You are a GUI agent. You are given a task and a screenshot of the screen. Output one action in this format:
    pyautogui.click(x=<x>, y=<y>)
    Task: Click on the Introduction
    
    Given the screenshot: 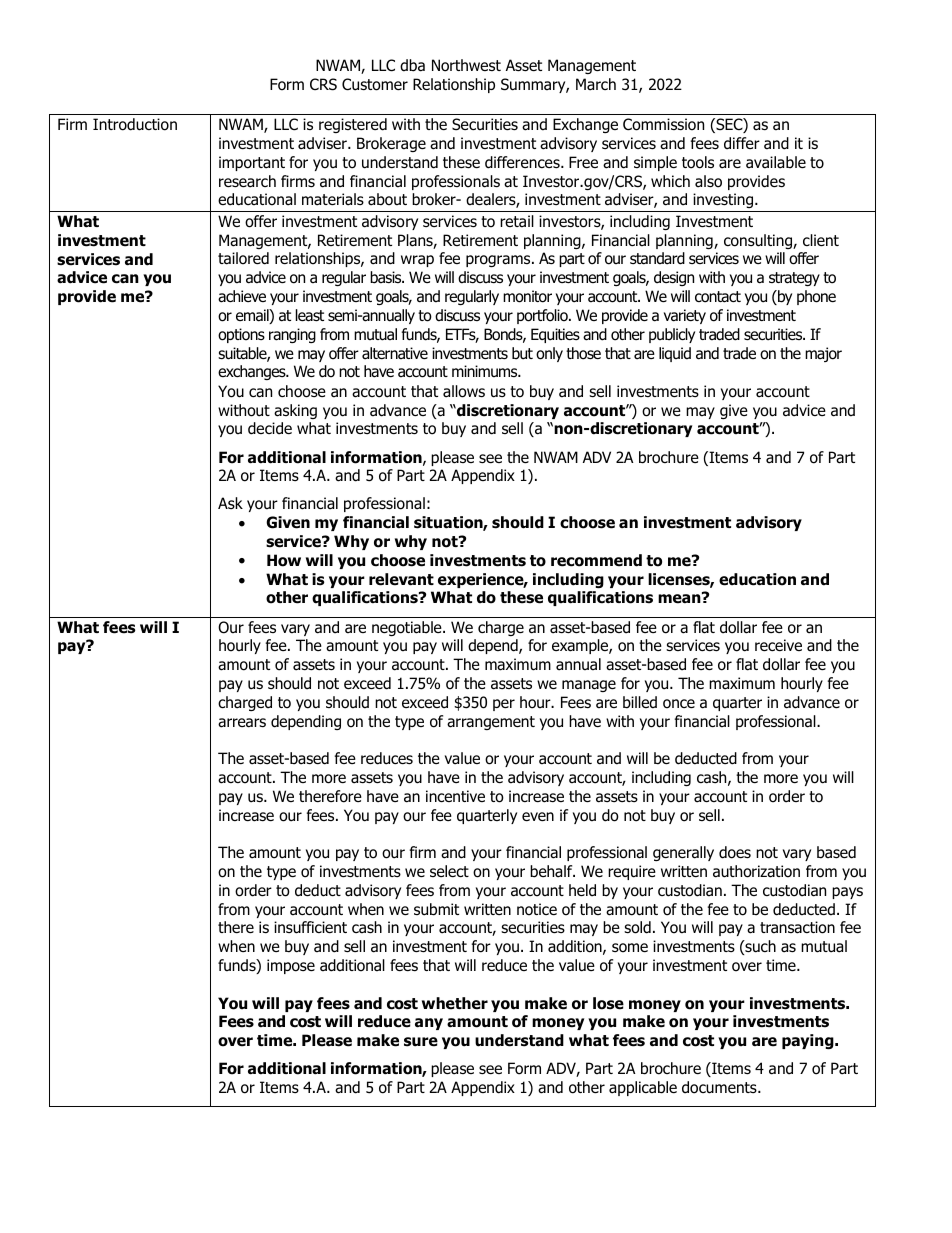 What is the action you would take?
    pyautogui.click(x=135, y=124)
